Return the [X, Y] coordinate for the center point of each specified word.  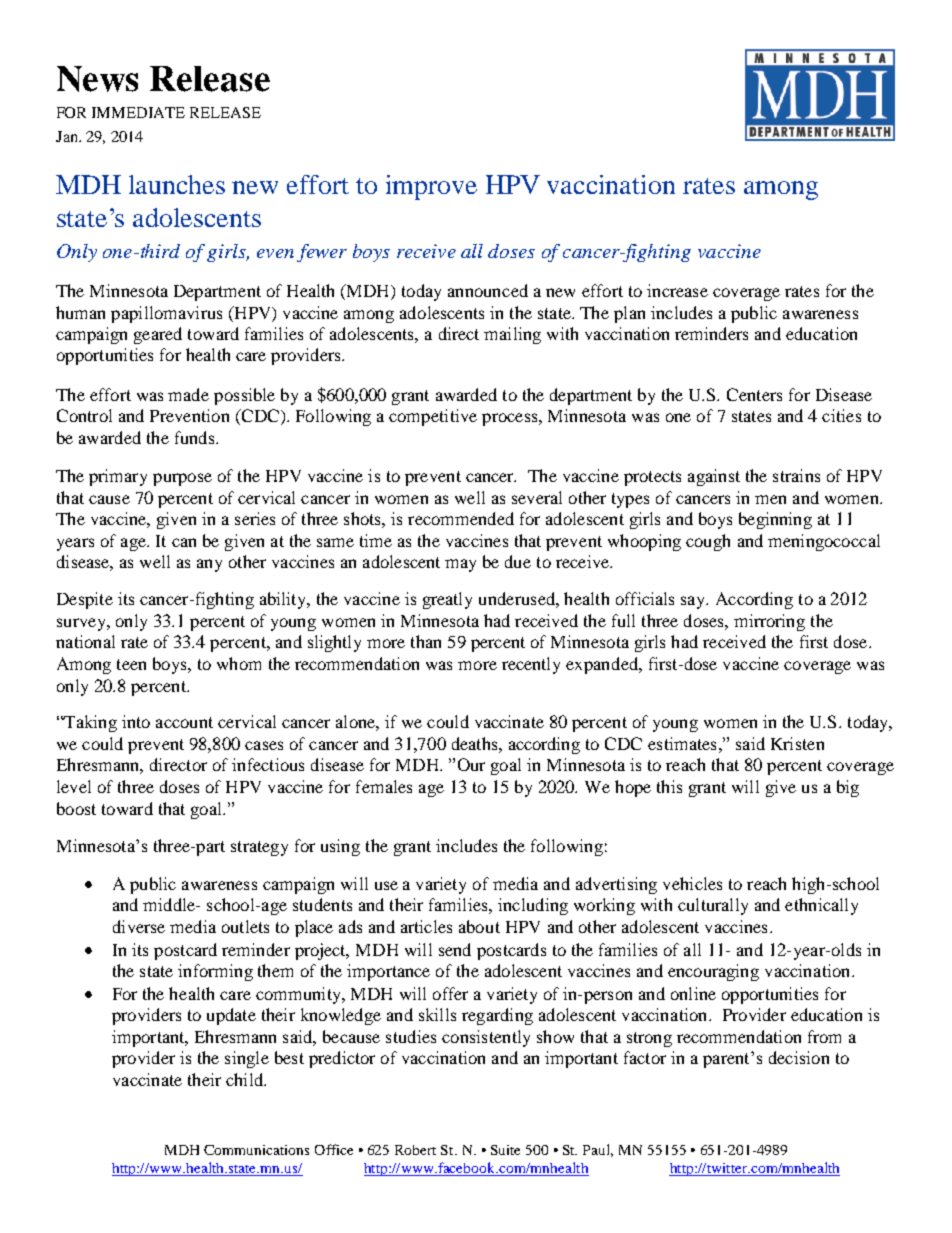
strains [796, 475]
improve [431, 187]
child [246, 1079]
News [97, 79]
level [74, 786]
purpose [182, 479]
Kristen [797, 743]
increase [677, 290]
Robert [415, 1150]
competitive [433, 417]
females [384, 786]
